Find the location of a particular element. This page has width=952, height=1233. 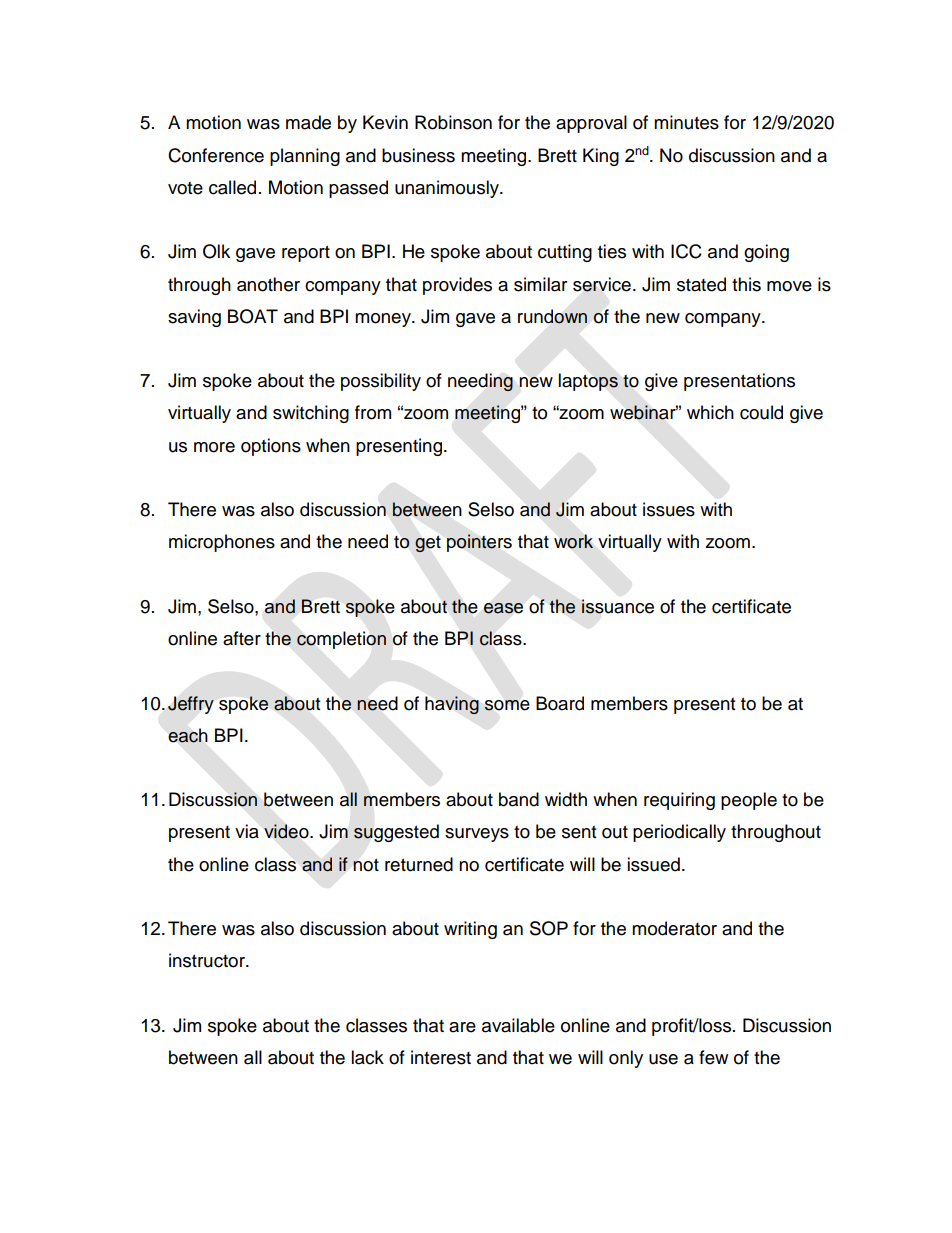

are is located at coordinates (462, 1027).
